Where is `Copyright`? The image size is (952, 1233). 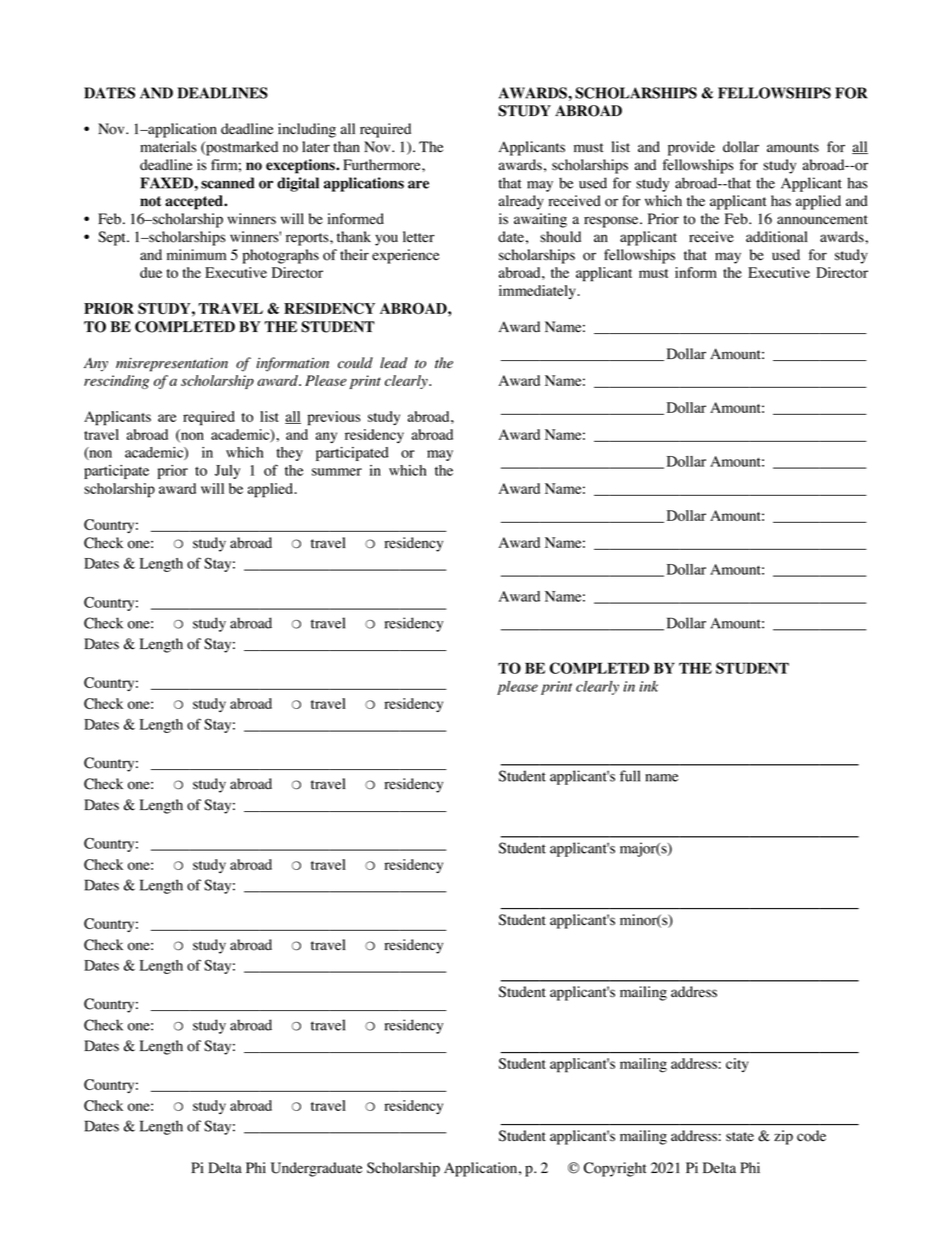
Copyright is located at coordinates (615, 1169).
